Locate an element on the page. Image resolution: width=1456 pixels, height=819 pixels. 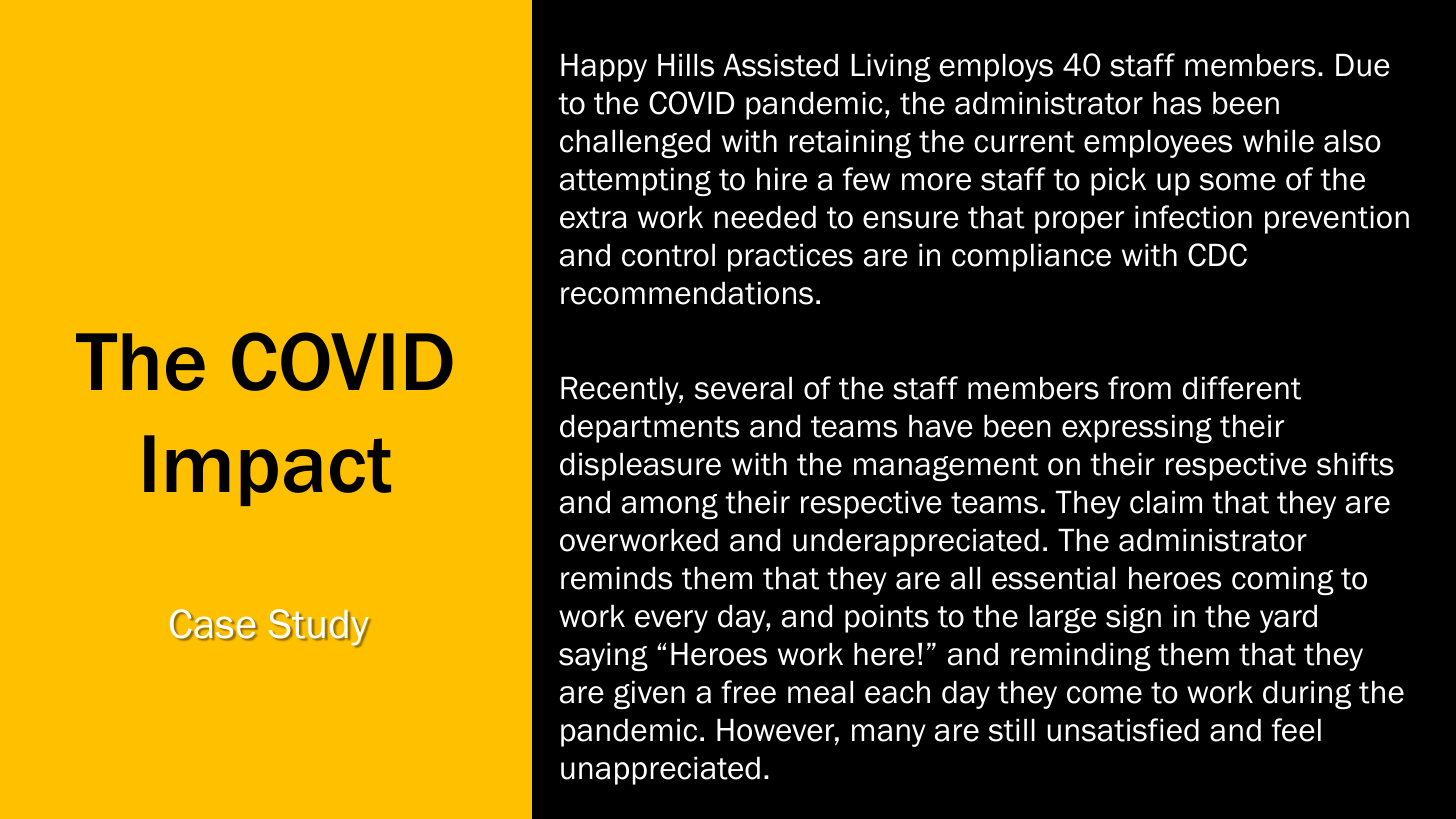
Happy is located at coordinates (604, 67).
